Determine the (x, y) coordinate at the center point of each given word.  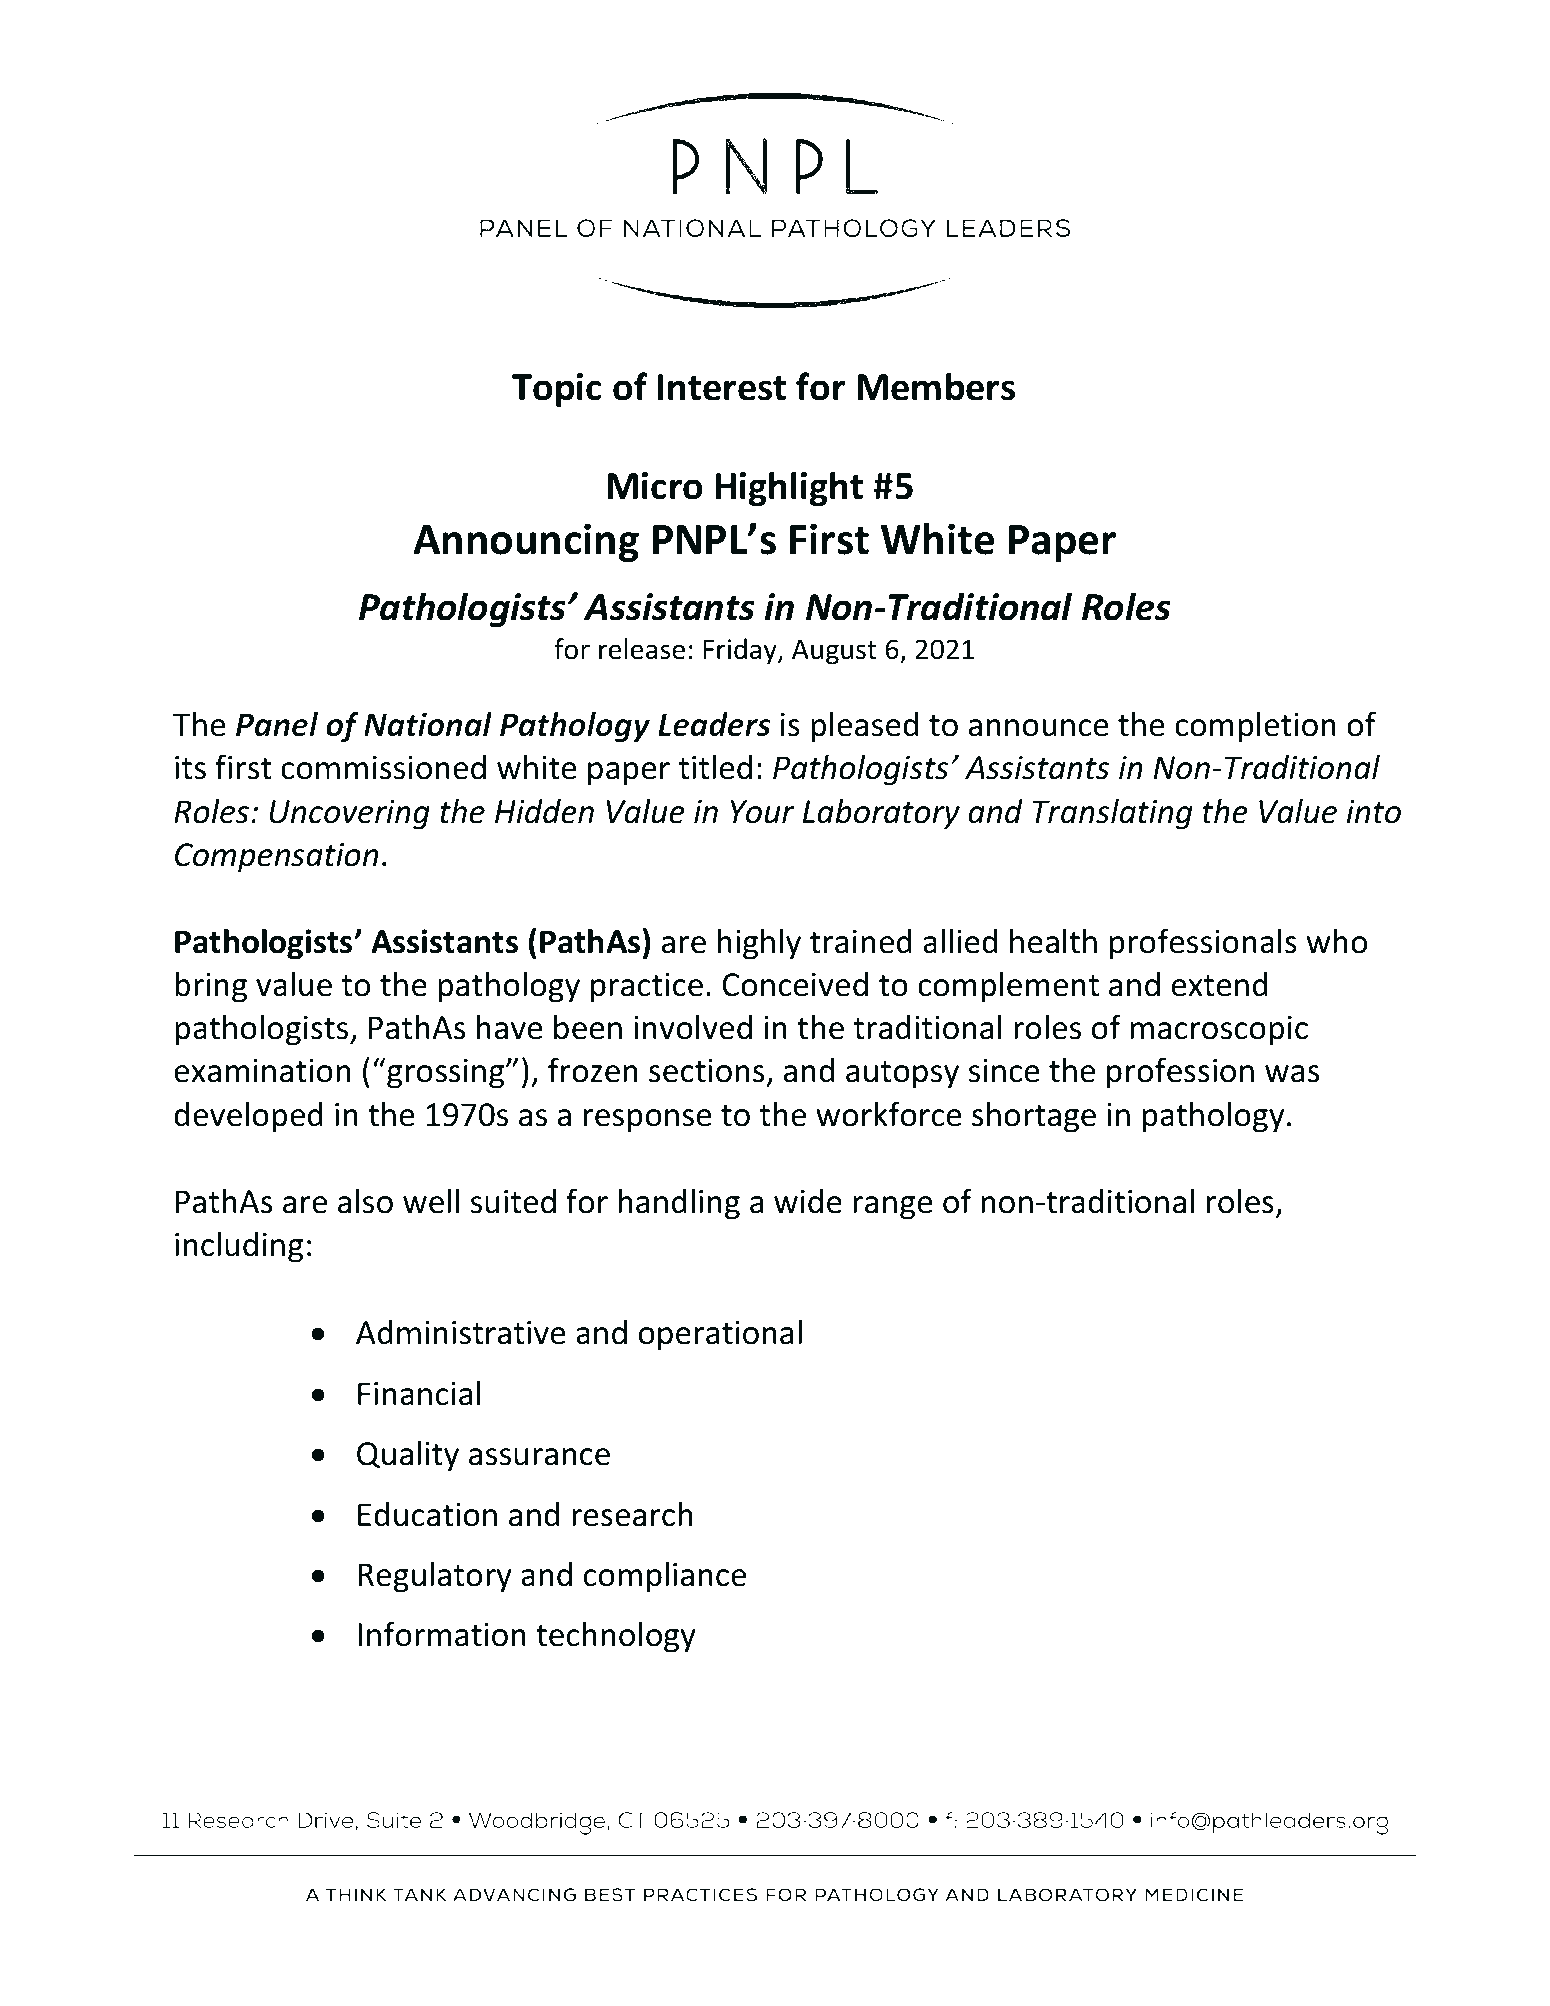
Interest (721, 387)
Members (936, 386)
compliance (665, 1577)
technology (616, 1637)
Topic (556, 390)
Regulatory (435, 1577)
